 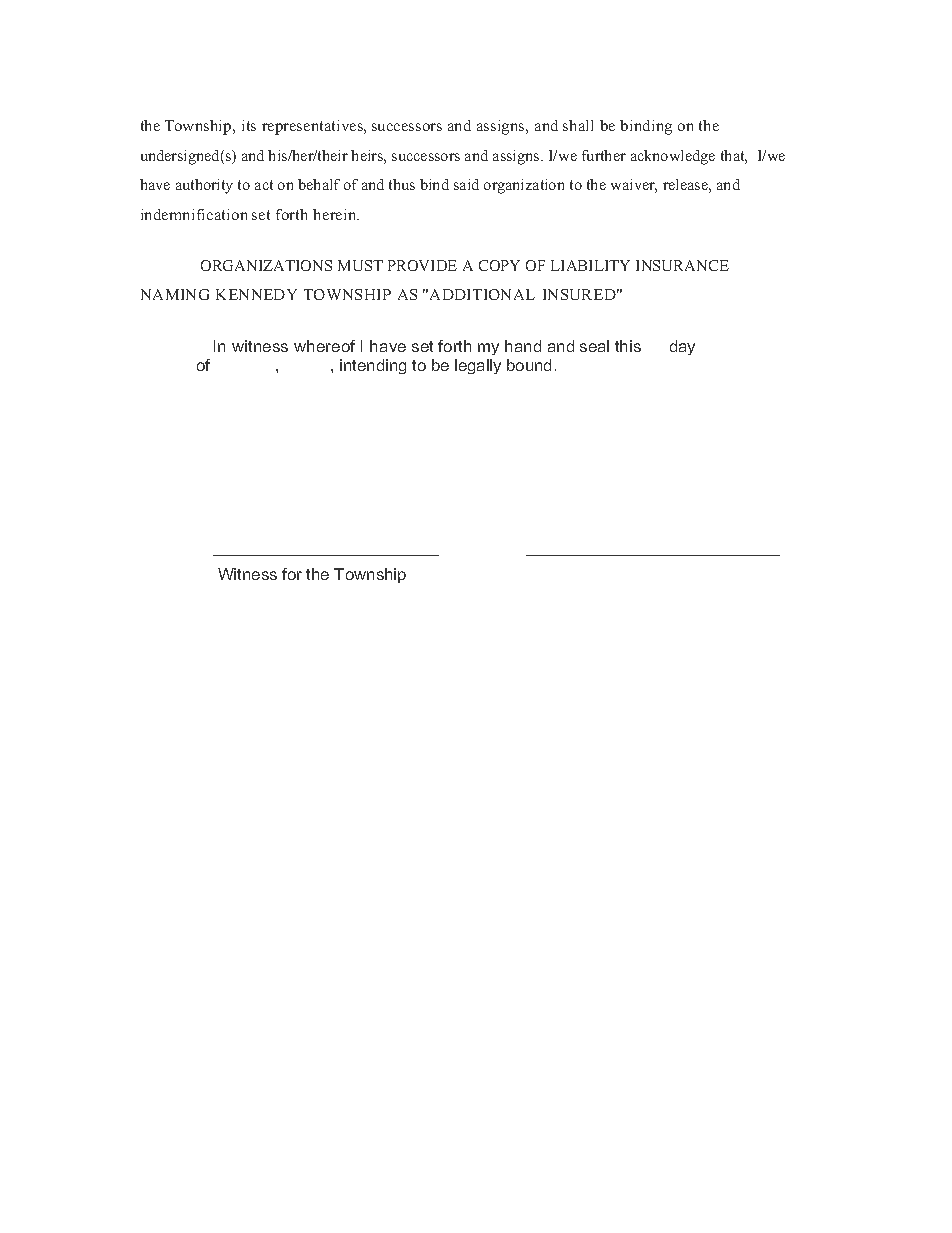 I want to click on its, so click(x=249, y=125).
